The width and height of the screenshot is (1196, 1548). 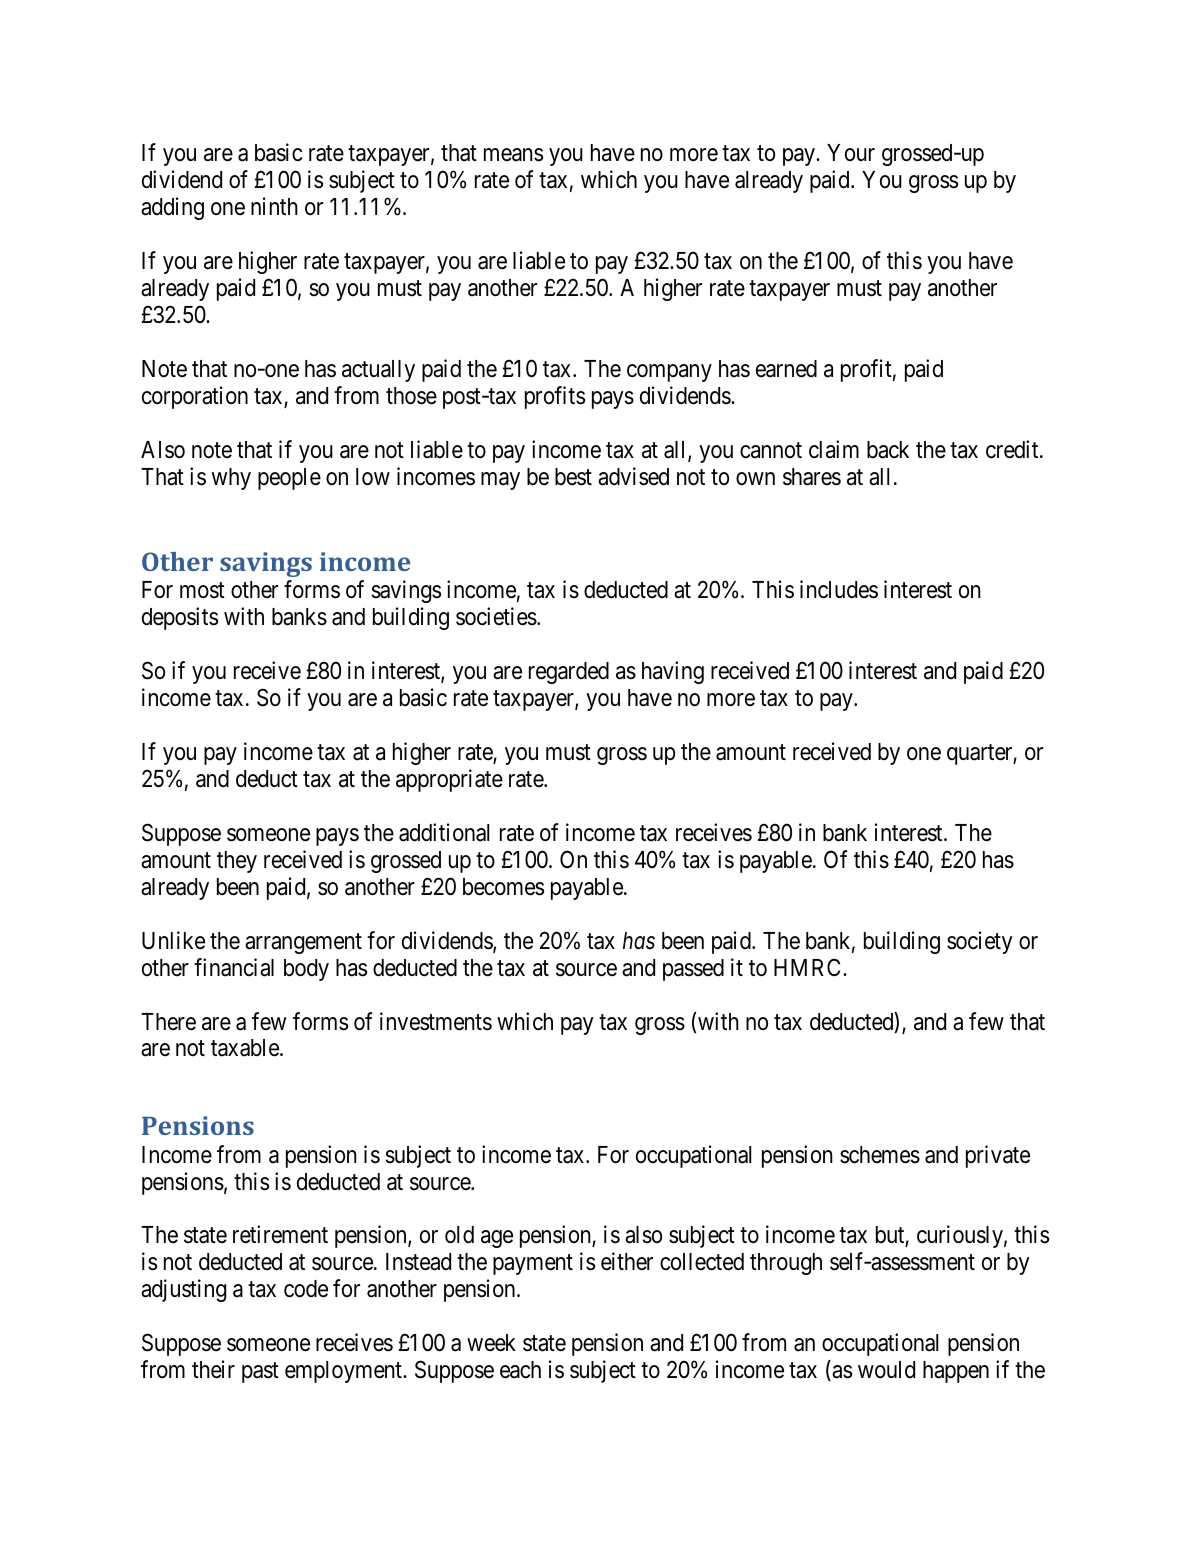 What do you see at coordinates (886, 1370) in the screenshot?
I see `would` at bounding box center [886, 1370].
